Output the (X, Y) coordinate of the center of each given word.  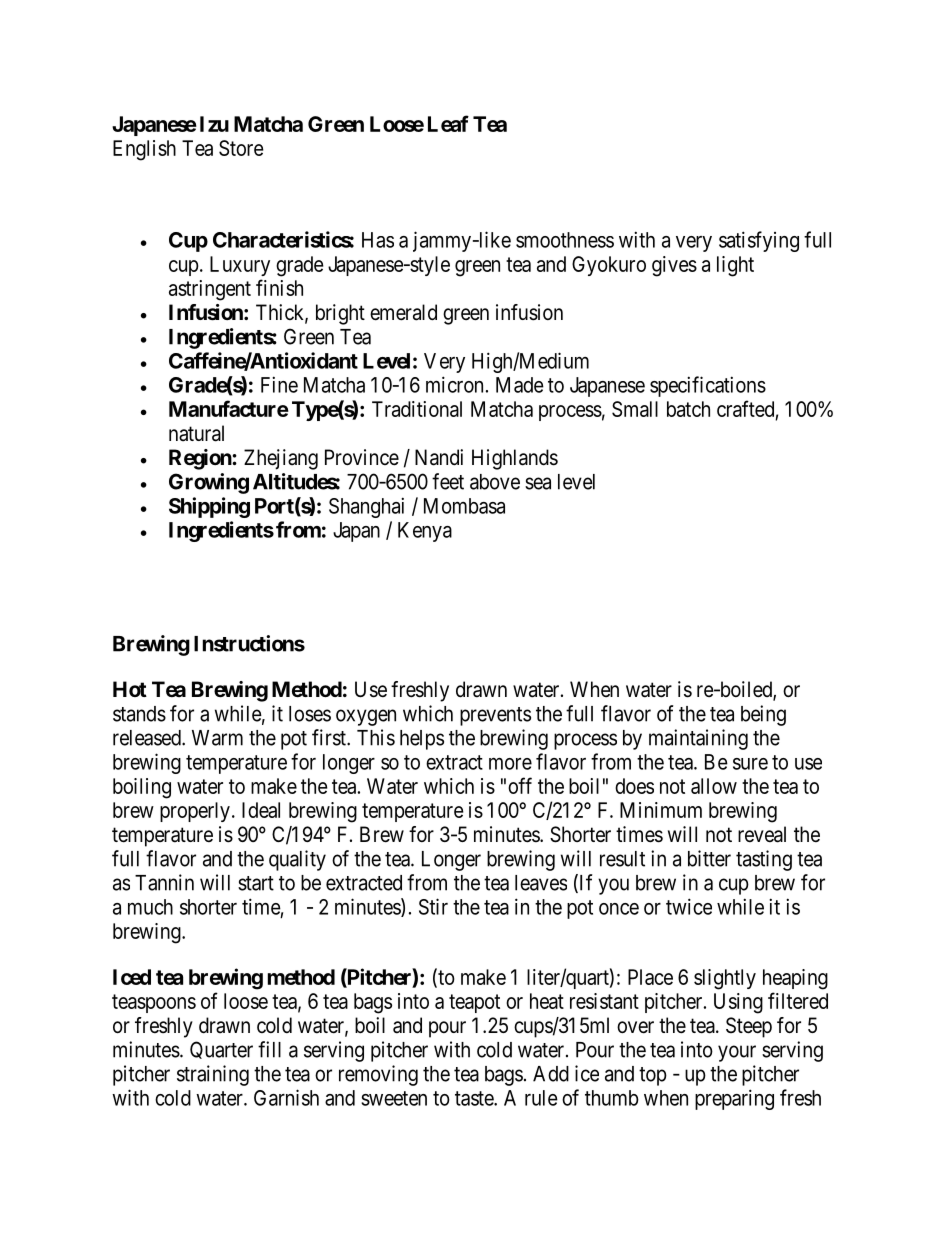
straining (213, 1075)
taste (475, 1098)
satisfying (759, 241)
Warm (217, 738)
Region (201, 459)
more (510, 764)
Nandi (439, 457)
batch (688, 409)
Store (241, 148)
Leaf (448, 123)
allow (714, 786)
